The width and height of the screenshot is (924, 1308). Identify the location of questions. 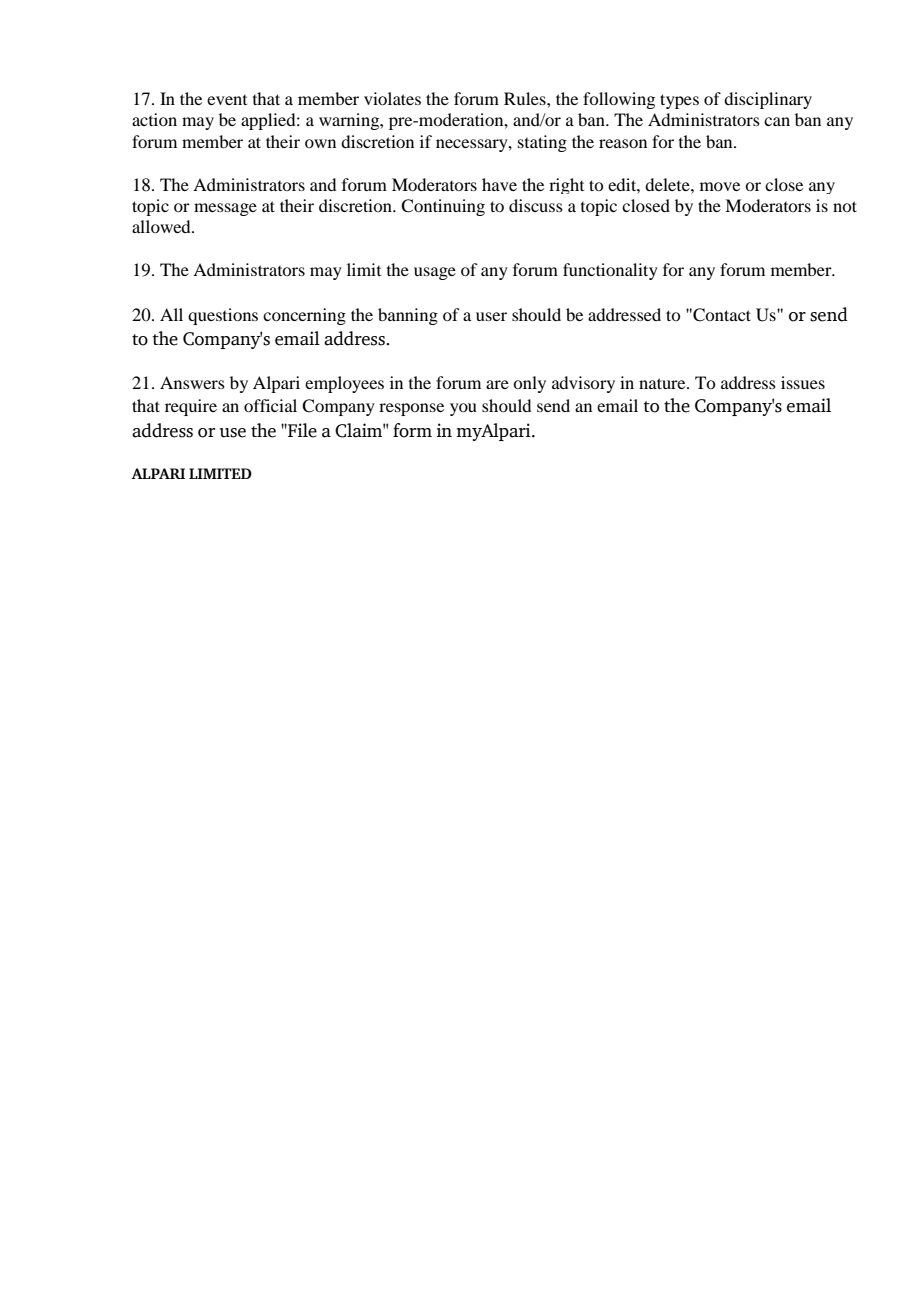
(223, 316).
